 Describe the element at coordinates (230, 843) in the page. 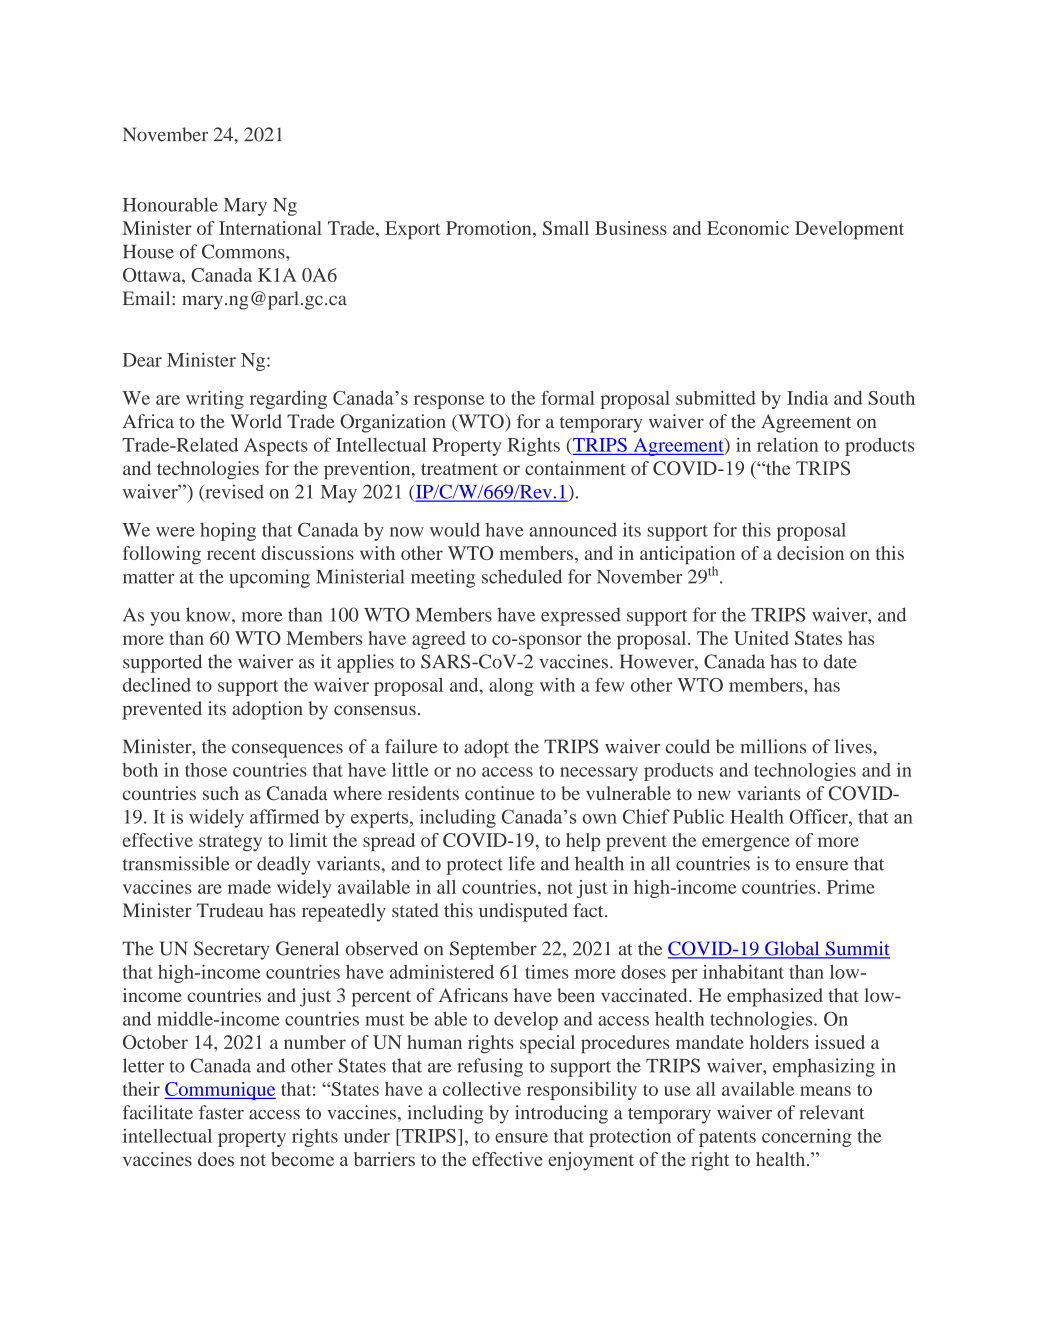

I see `strategy` at that location.
